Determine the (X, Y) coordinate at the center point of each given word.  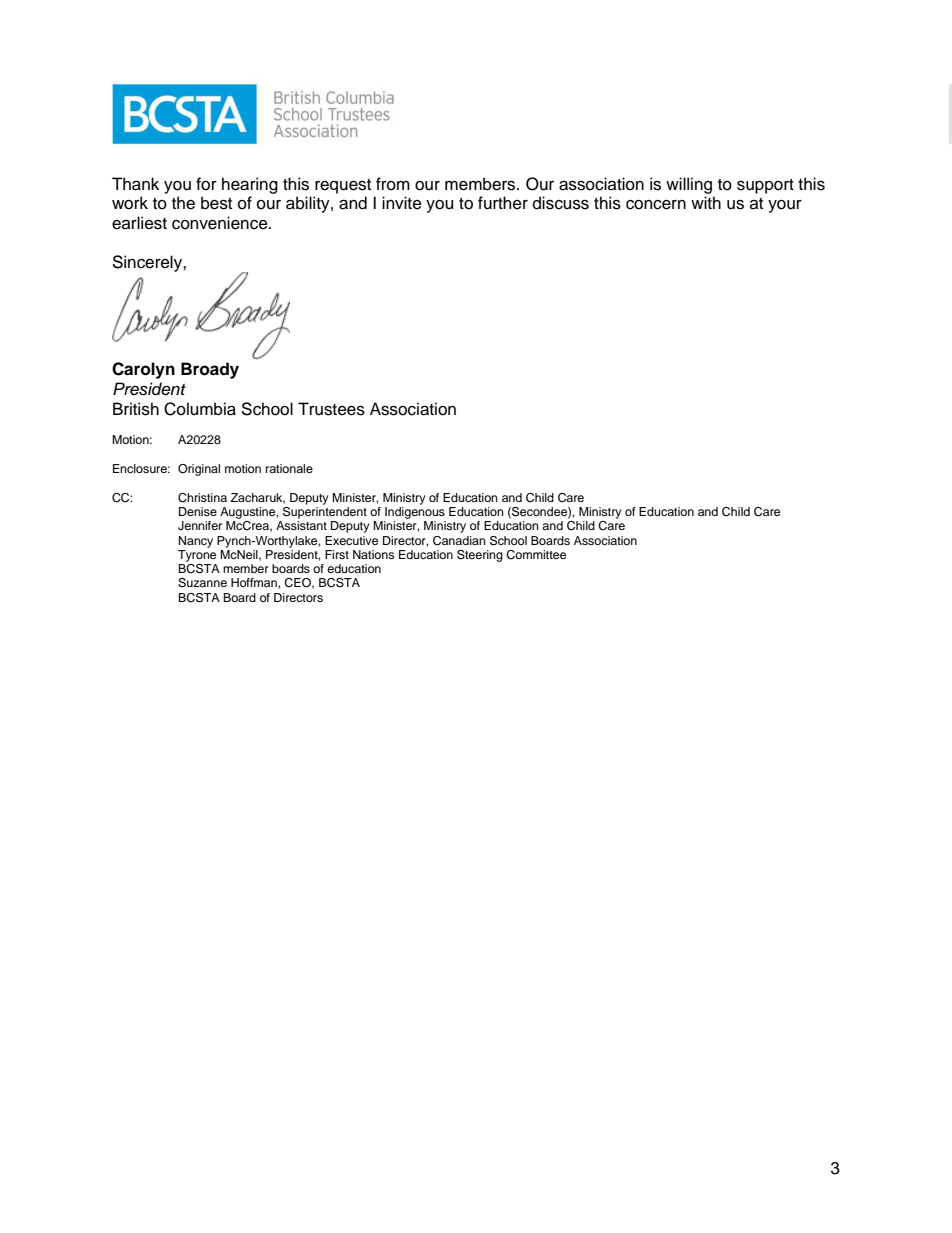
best (216, 203)
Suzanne (202, 583)
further (503, 203)
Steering (480, 556)
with (706, 202)
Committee (536, 555)
